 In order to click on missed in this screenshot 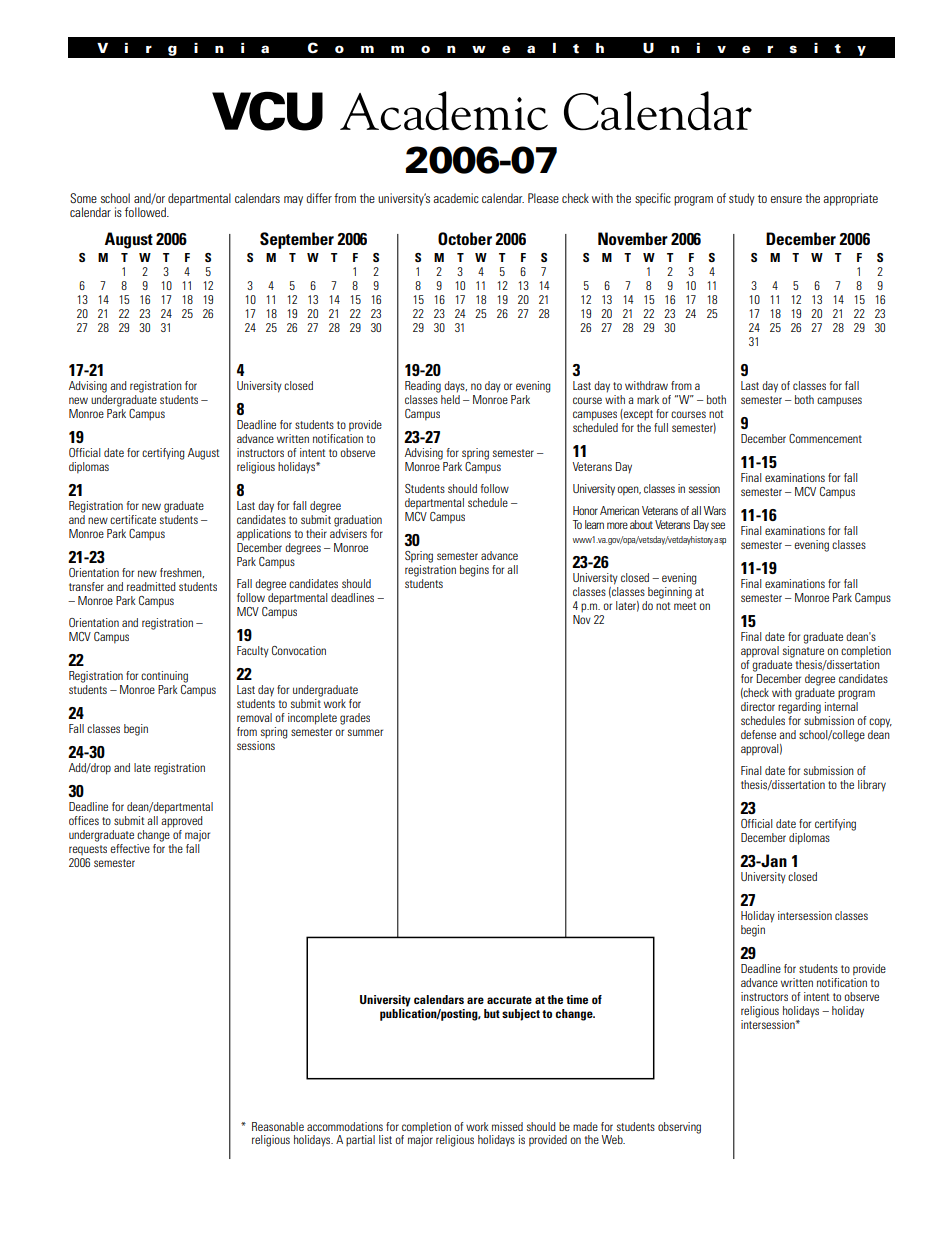, I will do `click(507, 1126)`.
